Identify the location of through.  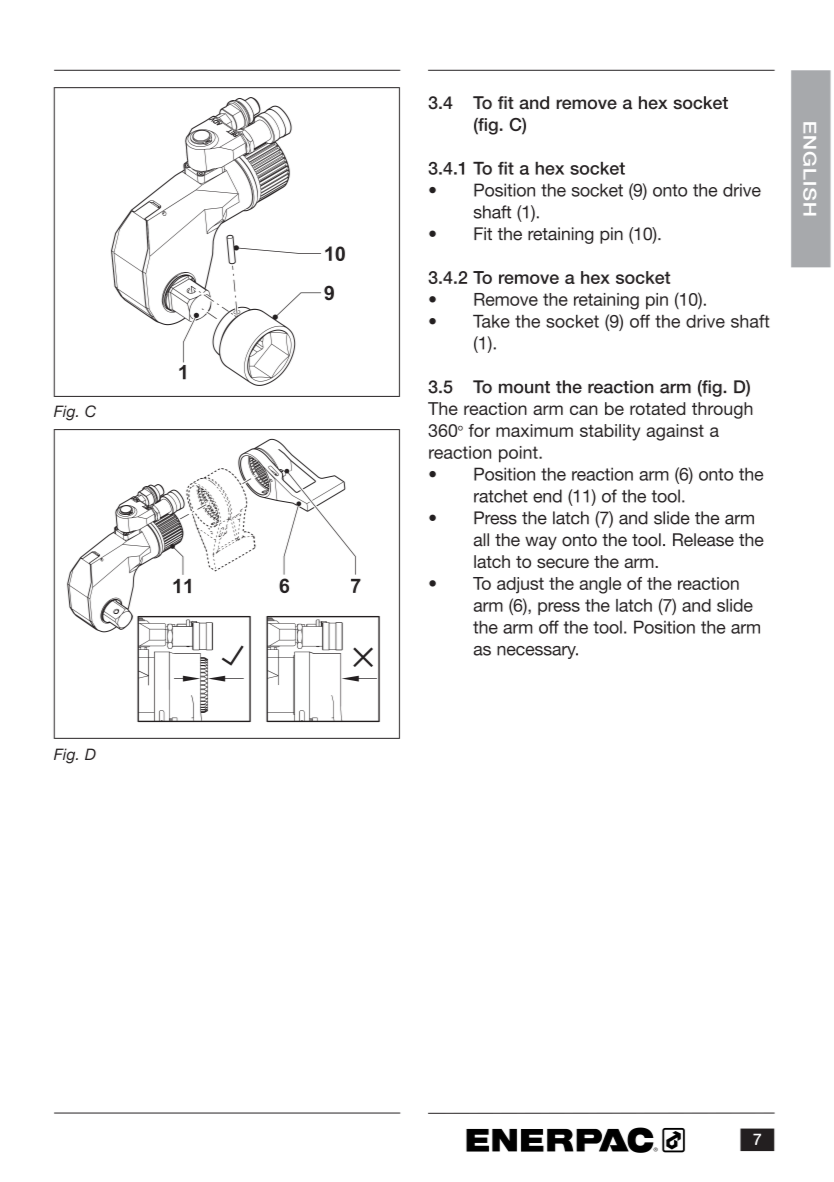
(722, 410).
